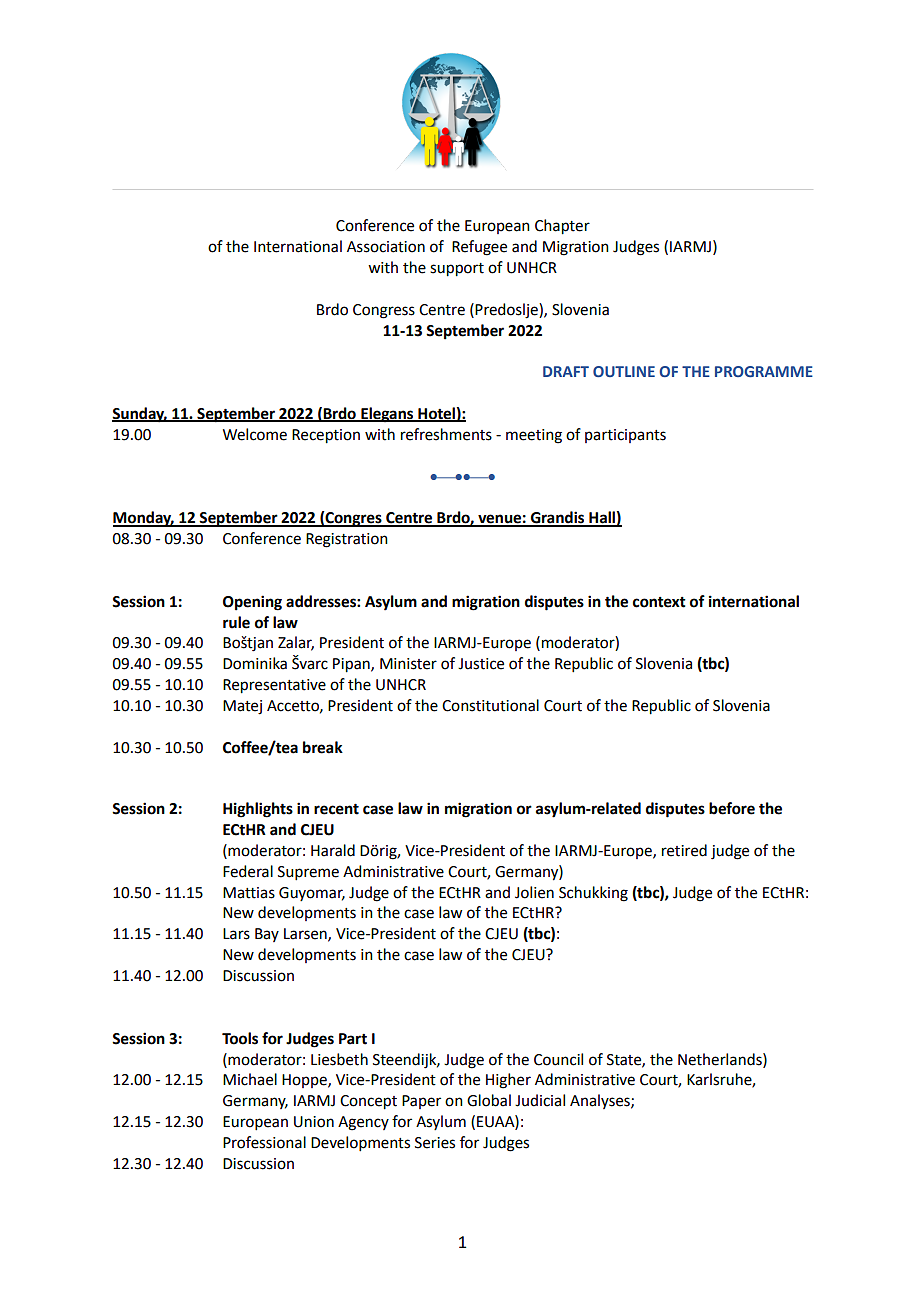  I want to click on Refugee, so click(479, 248).
